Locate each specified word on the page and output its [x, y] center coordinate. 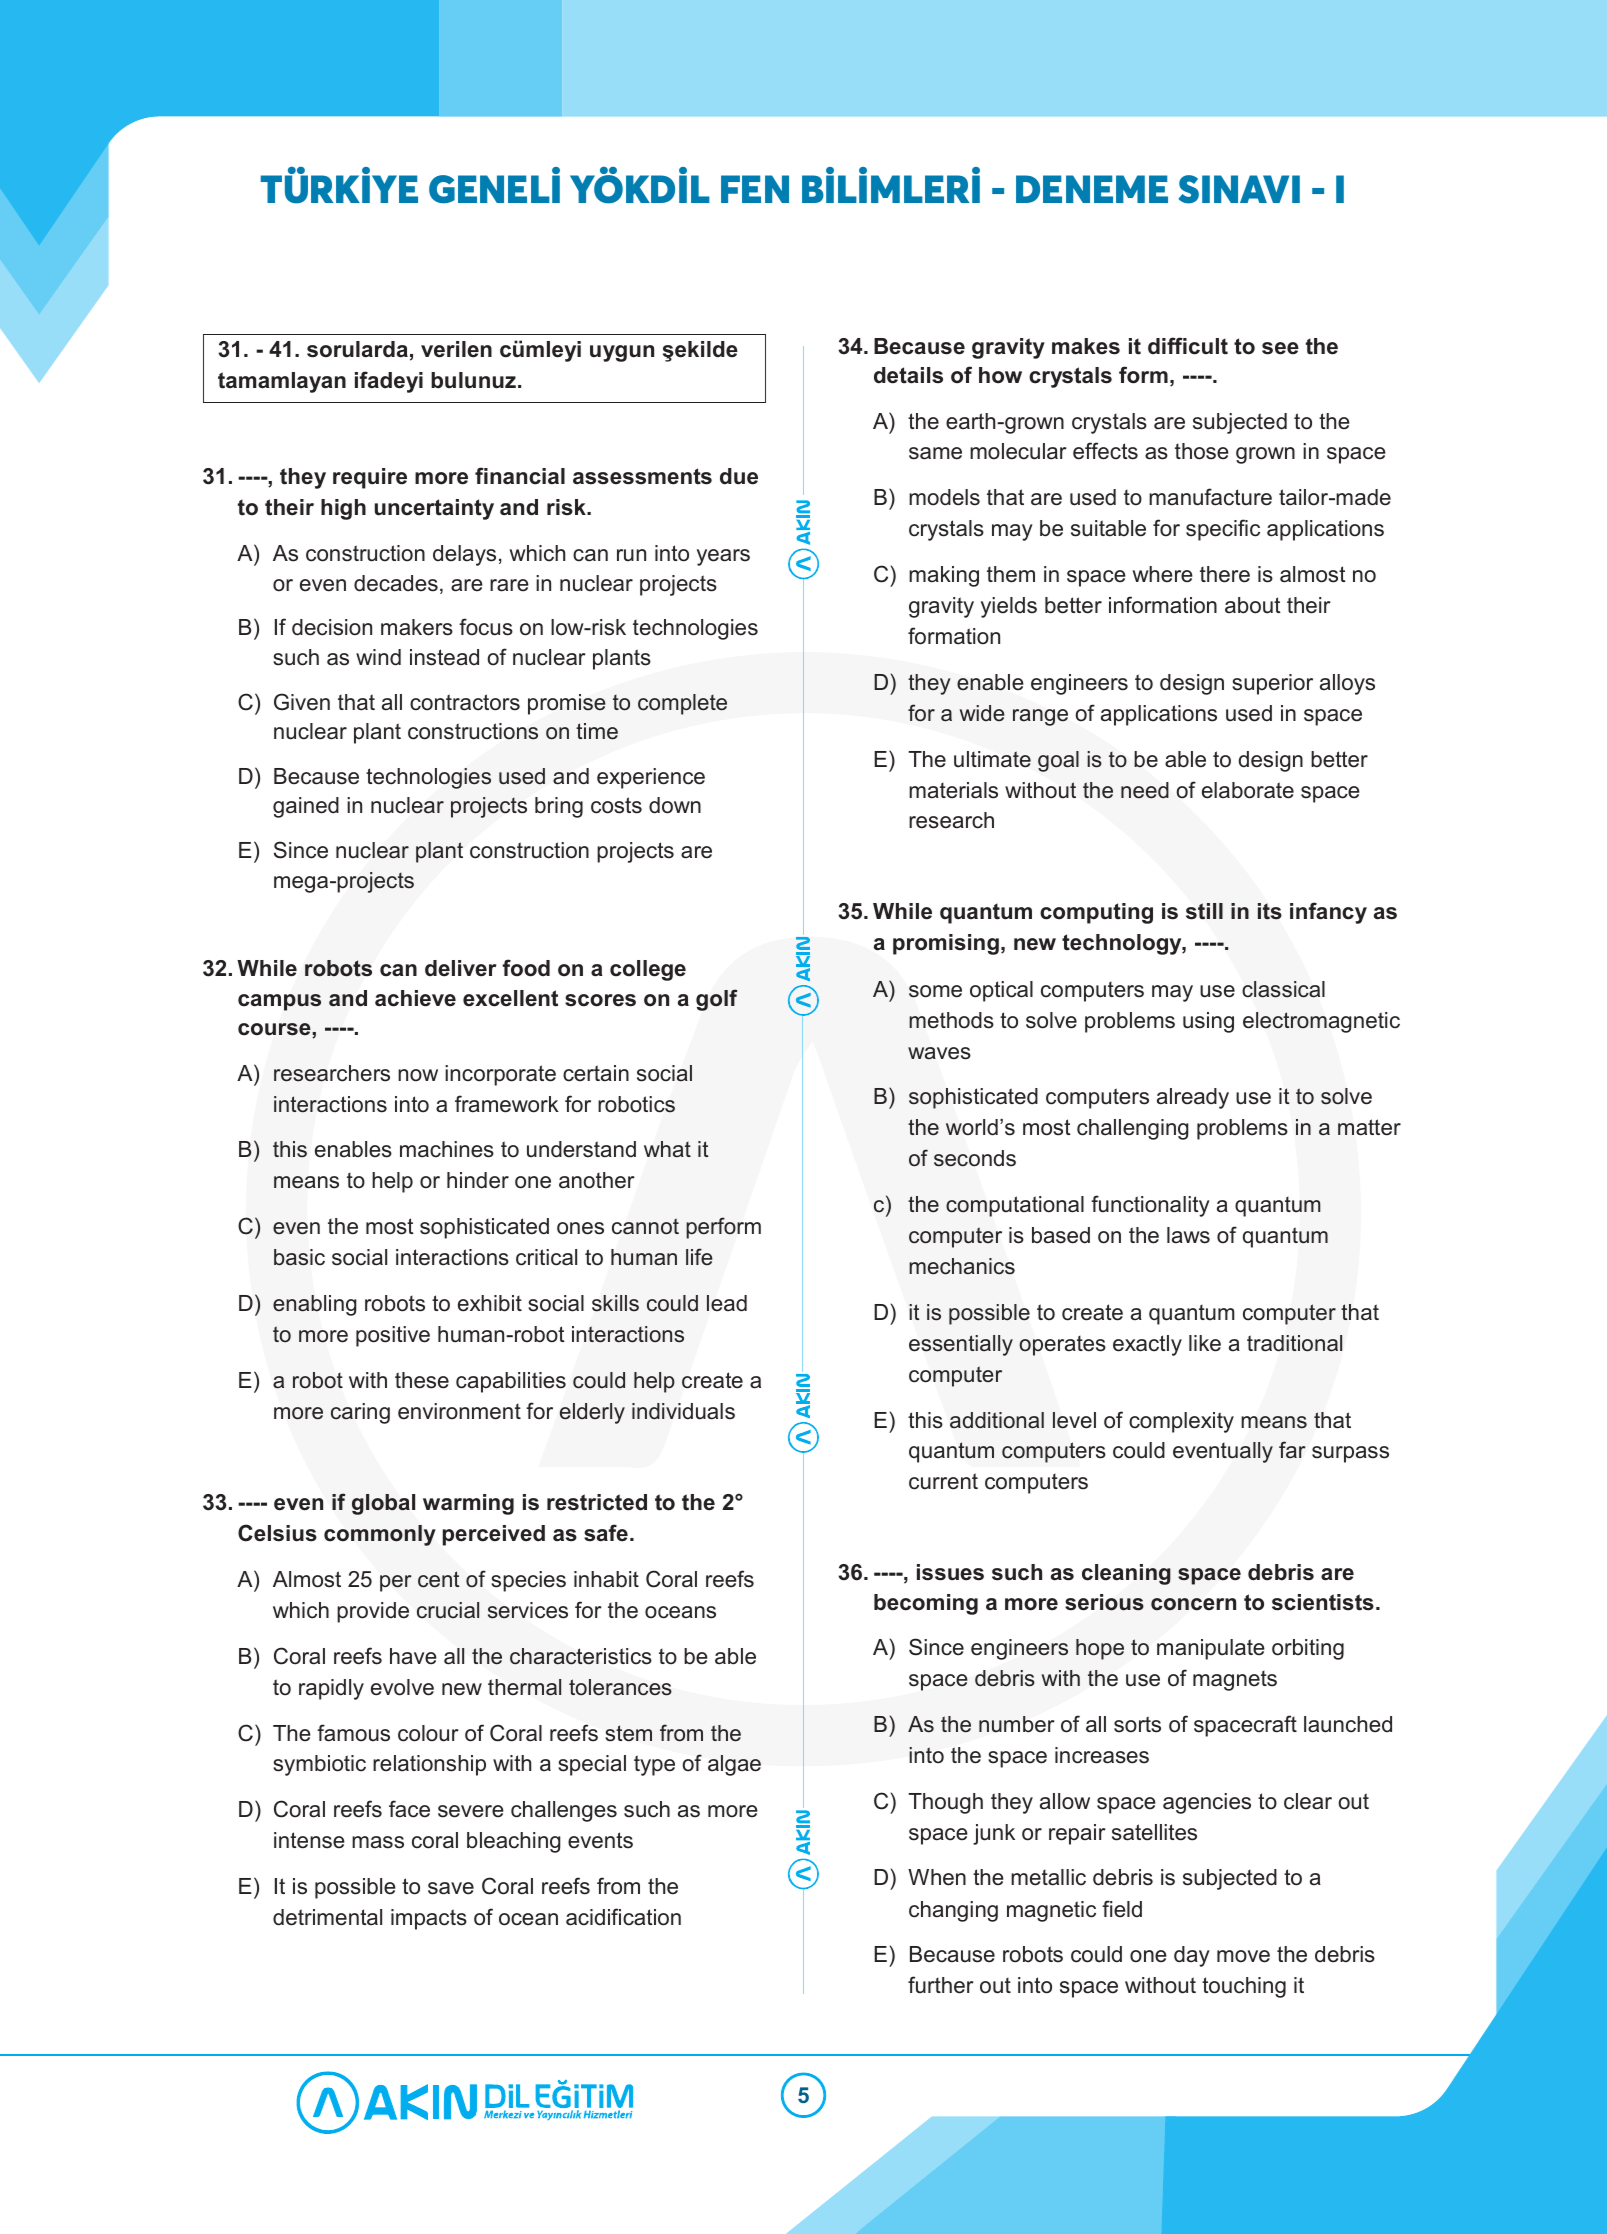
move [1243, 1956]
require [370, 478]
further [941, 1985]
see [1280, 348]
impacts [429, 1919]
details [908, 375]
